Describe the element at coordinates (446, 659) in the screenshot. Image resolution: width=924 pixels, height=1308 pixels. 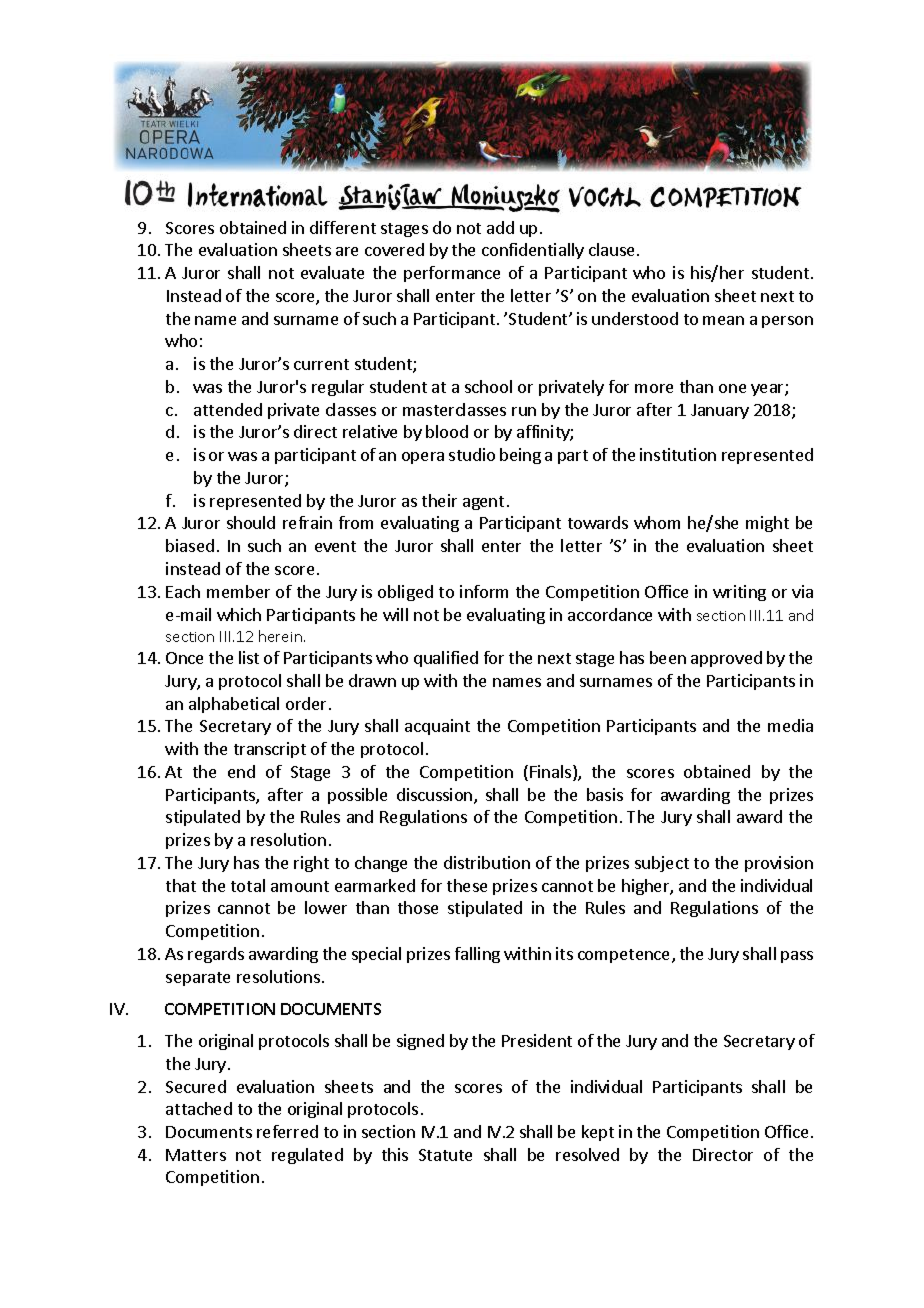
I see `qualified` at that location.
